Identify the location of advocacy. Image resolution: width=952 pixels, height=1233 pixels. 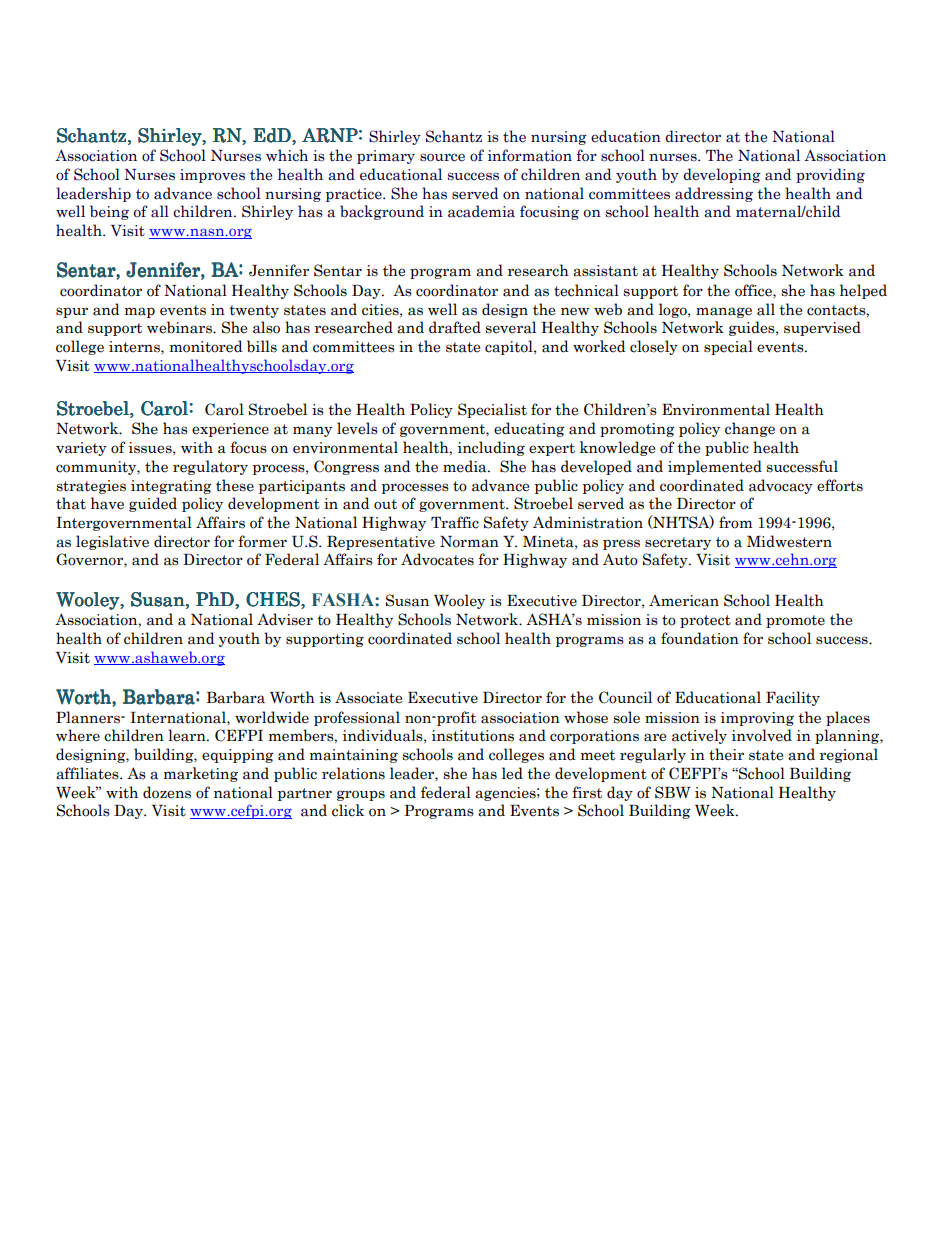
(781, 486).
